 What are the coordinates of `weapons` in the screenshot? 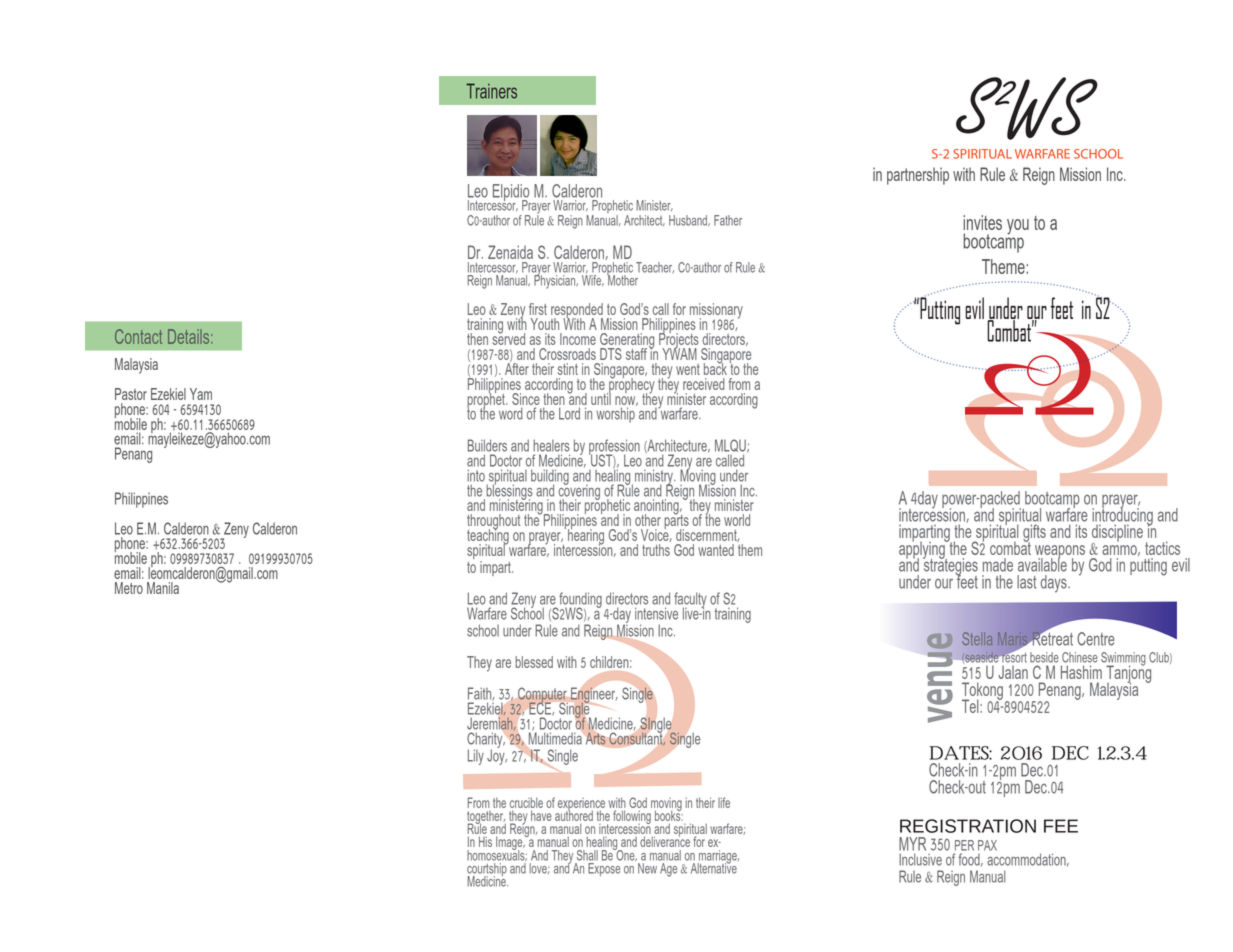 It's located at (1060, 553).
